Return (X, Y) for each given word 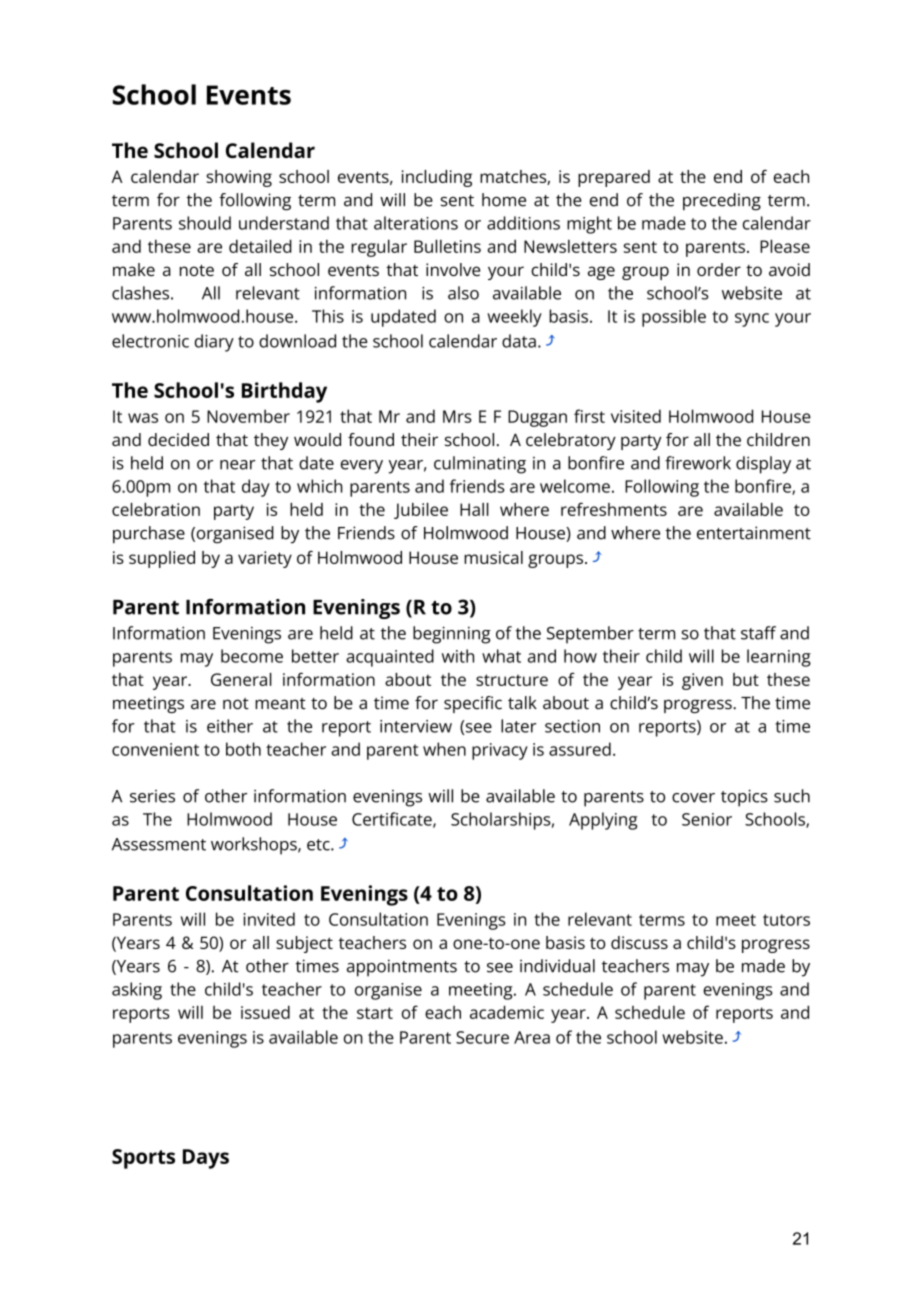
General (241, 679)
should (205, 223)
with (458, 656)
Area (532, 1037)
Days (206, 1159)
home (504, 200)
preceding (722, 202)
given (702, 681)
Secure (482, 1037)
